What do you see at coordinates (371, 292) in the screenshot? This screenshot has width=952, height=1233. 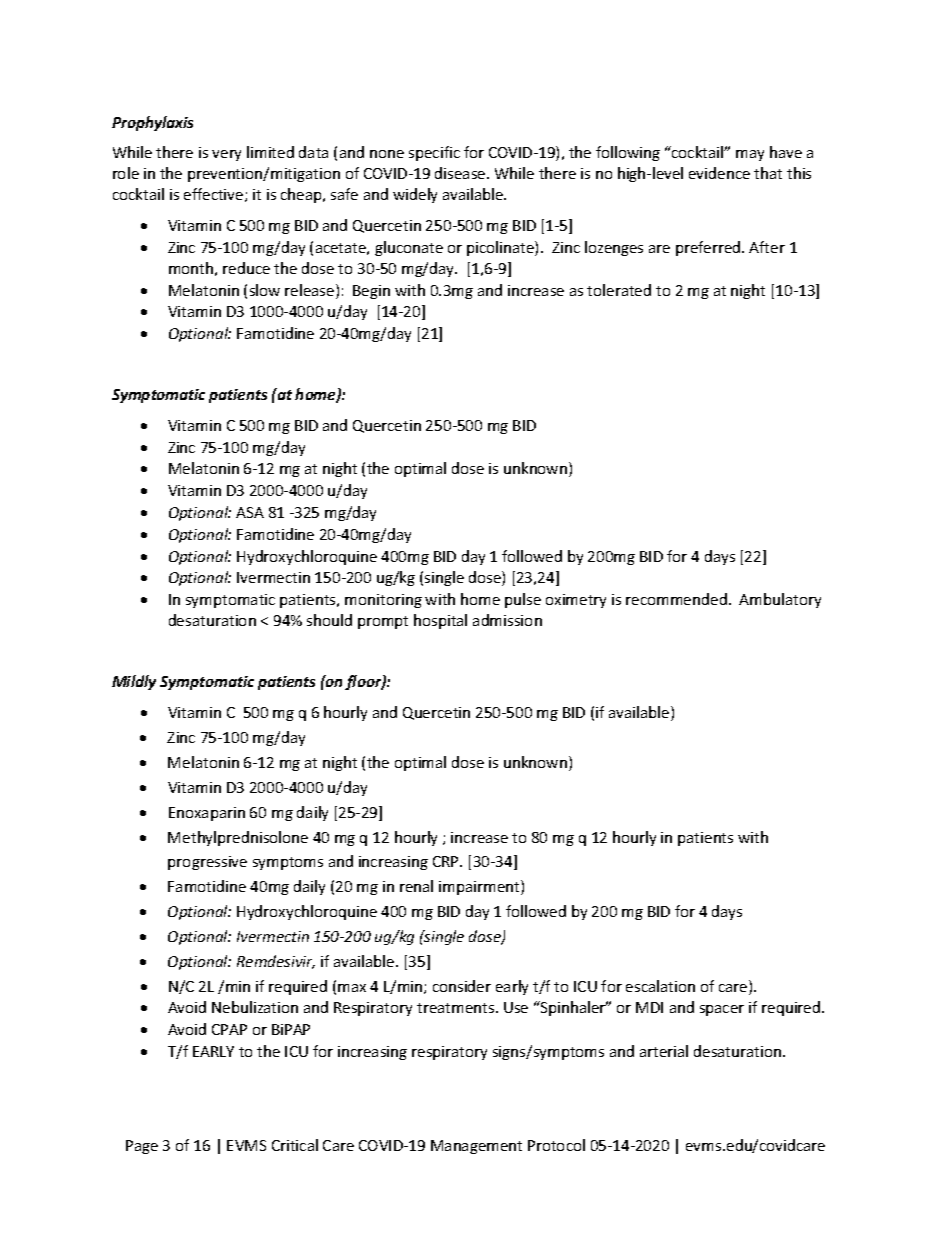 I see `Begin` at bounding box center [371, 292].
